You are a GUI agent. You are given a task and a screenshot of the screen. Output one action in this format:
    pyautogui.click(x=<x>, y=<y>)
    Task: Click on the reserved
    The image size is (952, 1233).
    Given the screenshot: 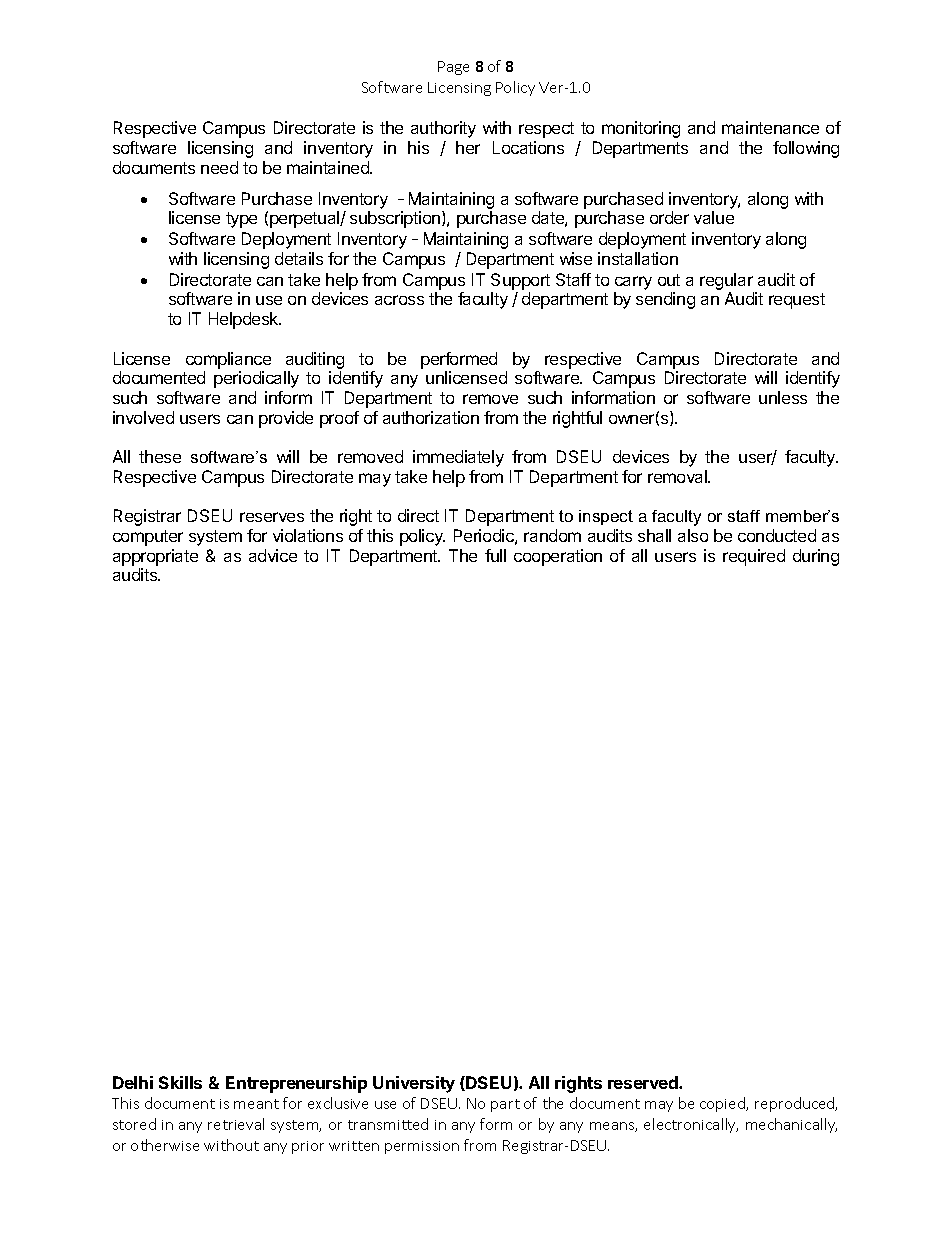 What is the action you would take?
    pyautogui.click(x=644, y=1082)
